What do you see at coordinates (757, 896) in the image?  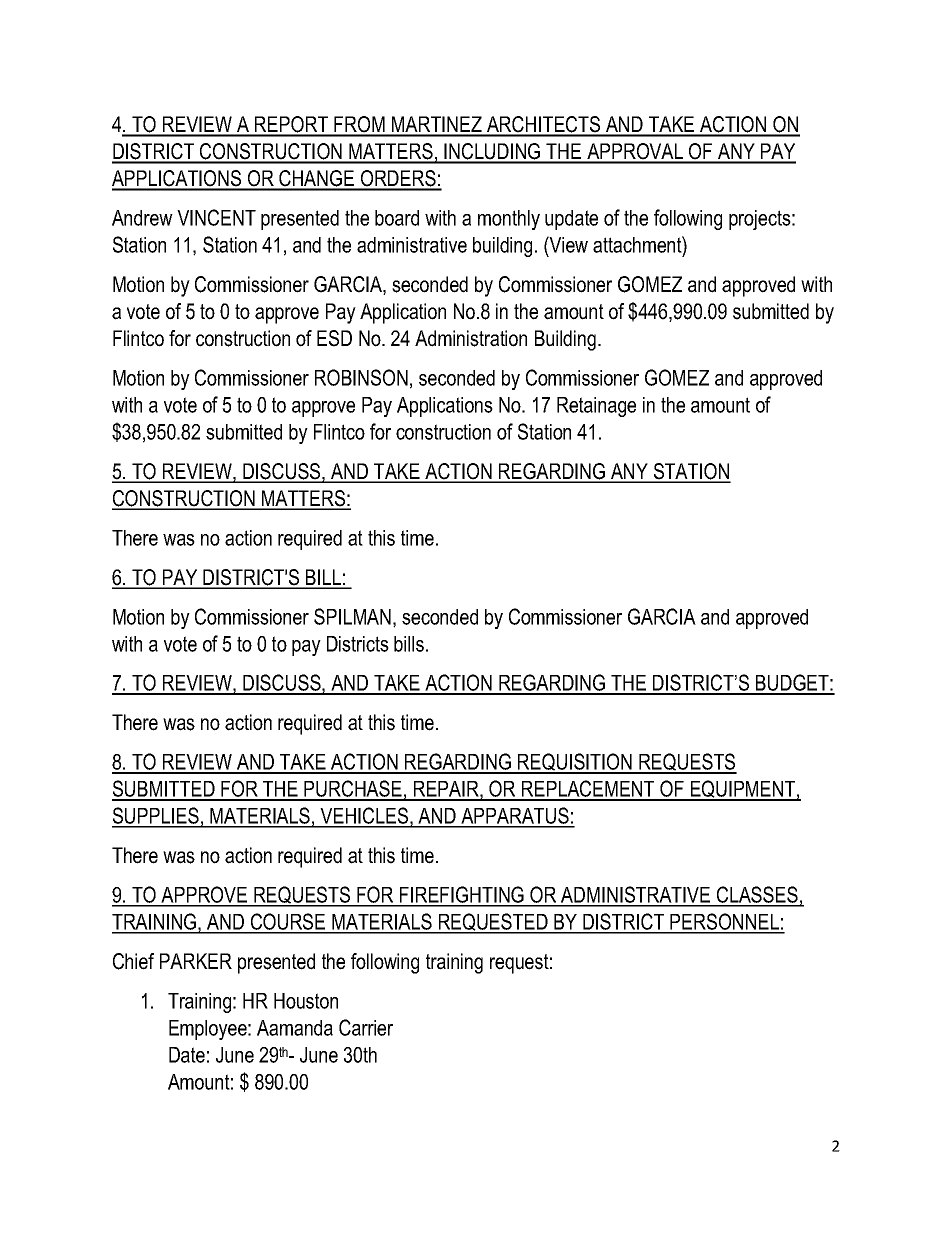 I see `CLASSES` at bounding box center [757, 896].
